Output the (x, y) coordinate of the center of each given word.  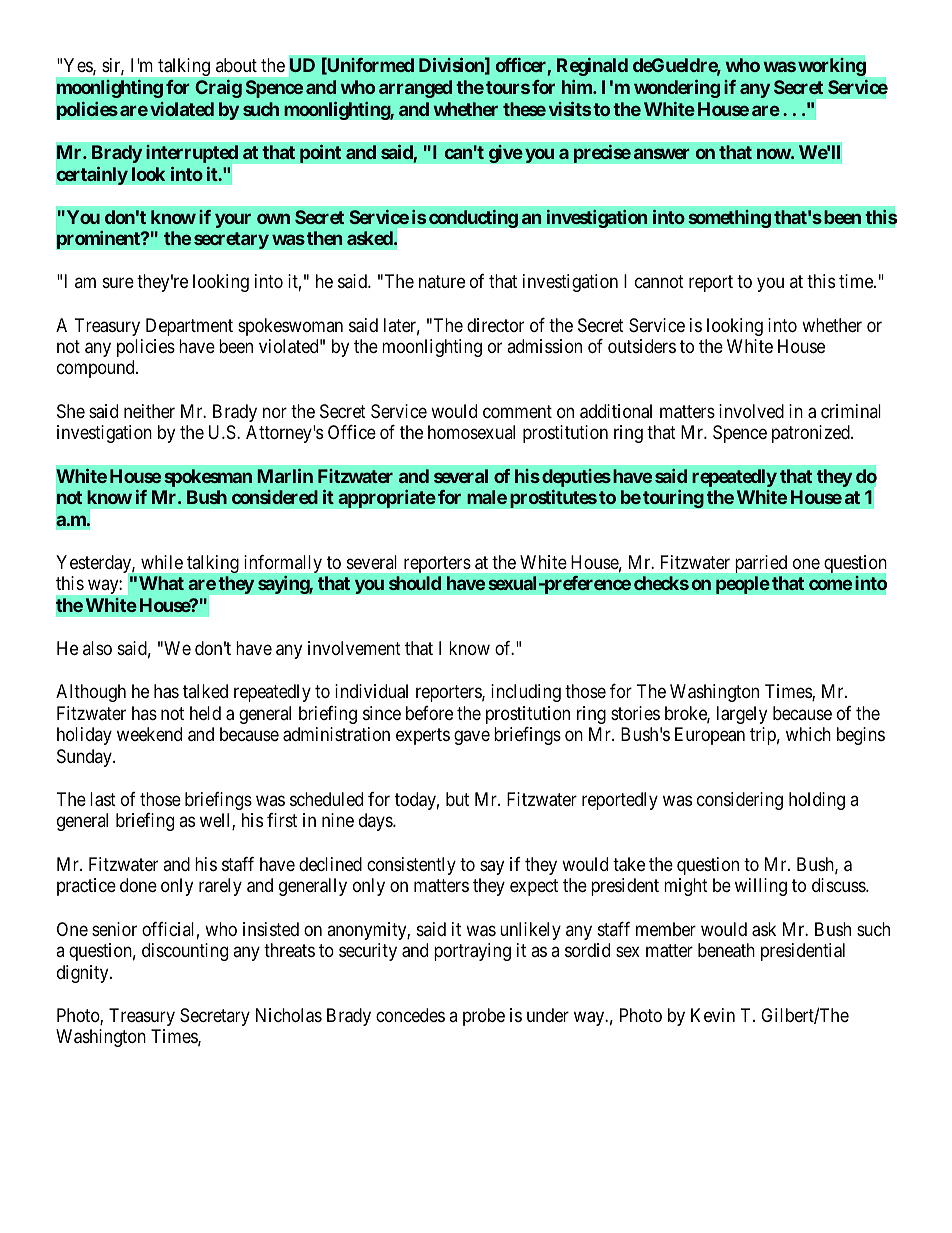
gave (472, 738)
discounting (185, 952)
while (162, 562)
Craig (218, 89)
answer (662, 153)
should (415, 583)
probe (484, 1017)
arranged (415, 89)
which (808, 734)
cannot (659, 281)
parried (761, 564)
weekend (149, 734)
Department (189, 327)
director (495, 325)
